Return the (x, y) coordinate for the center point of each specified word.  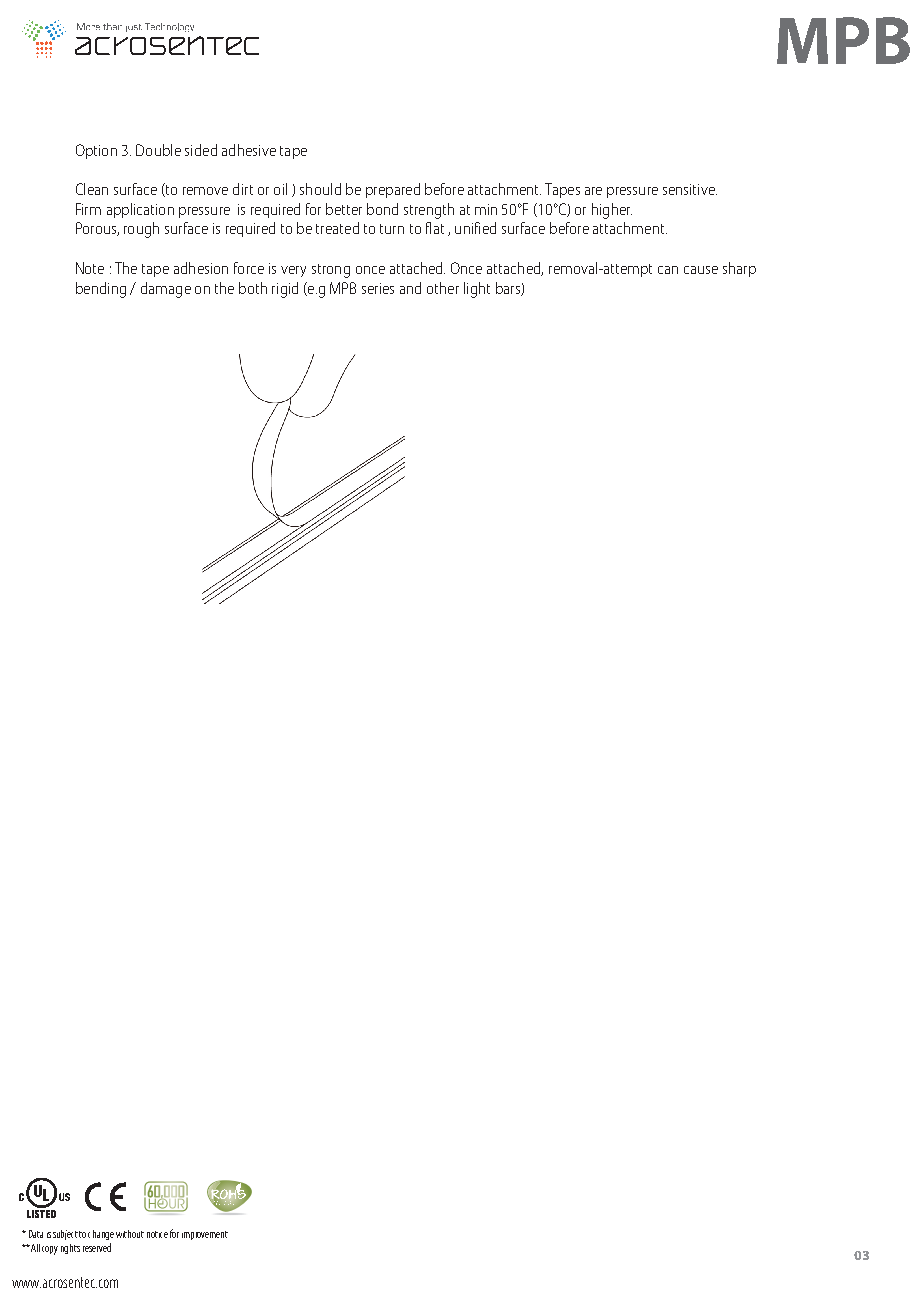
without (130, 1234)
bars (509, 289)
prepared (393, 190)
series (378, 288)
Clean (92, 189)
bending (101, 290)
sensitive (690, 189)
